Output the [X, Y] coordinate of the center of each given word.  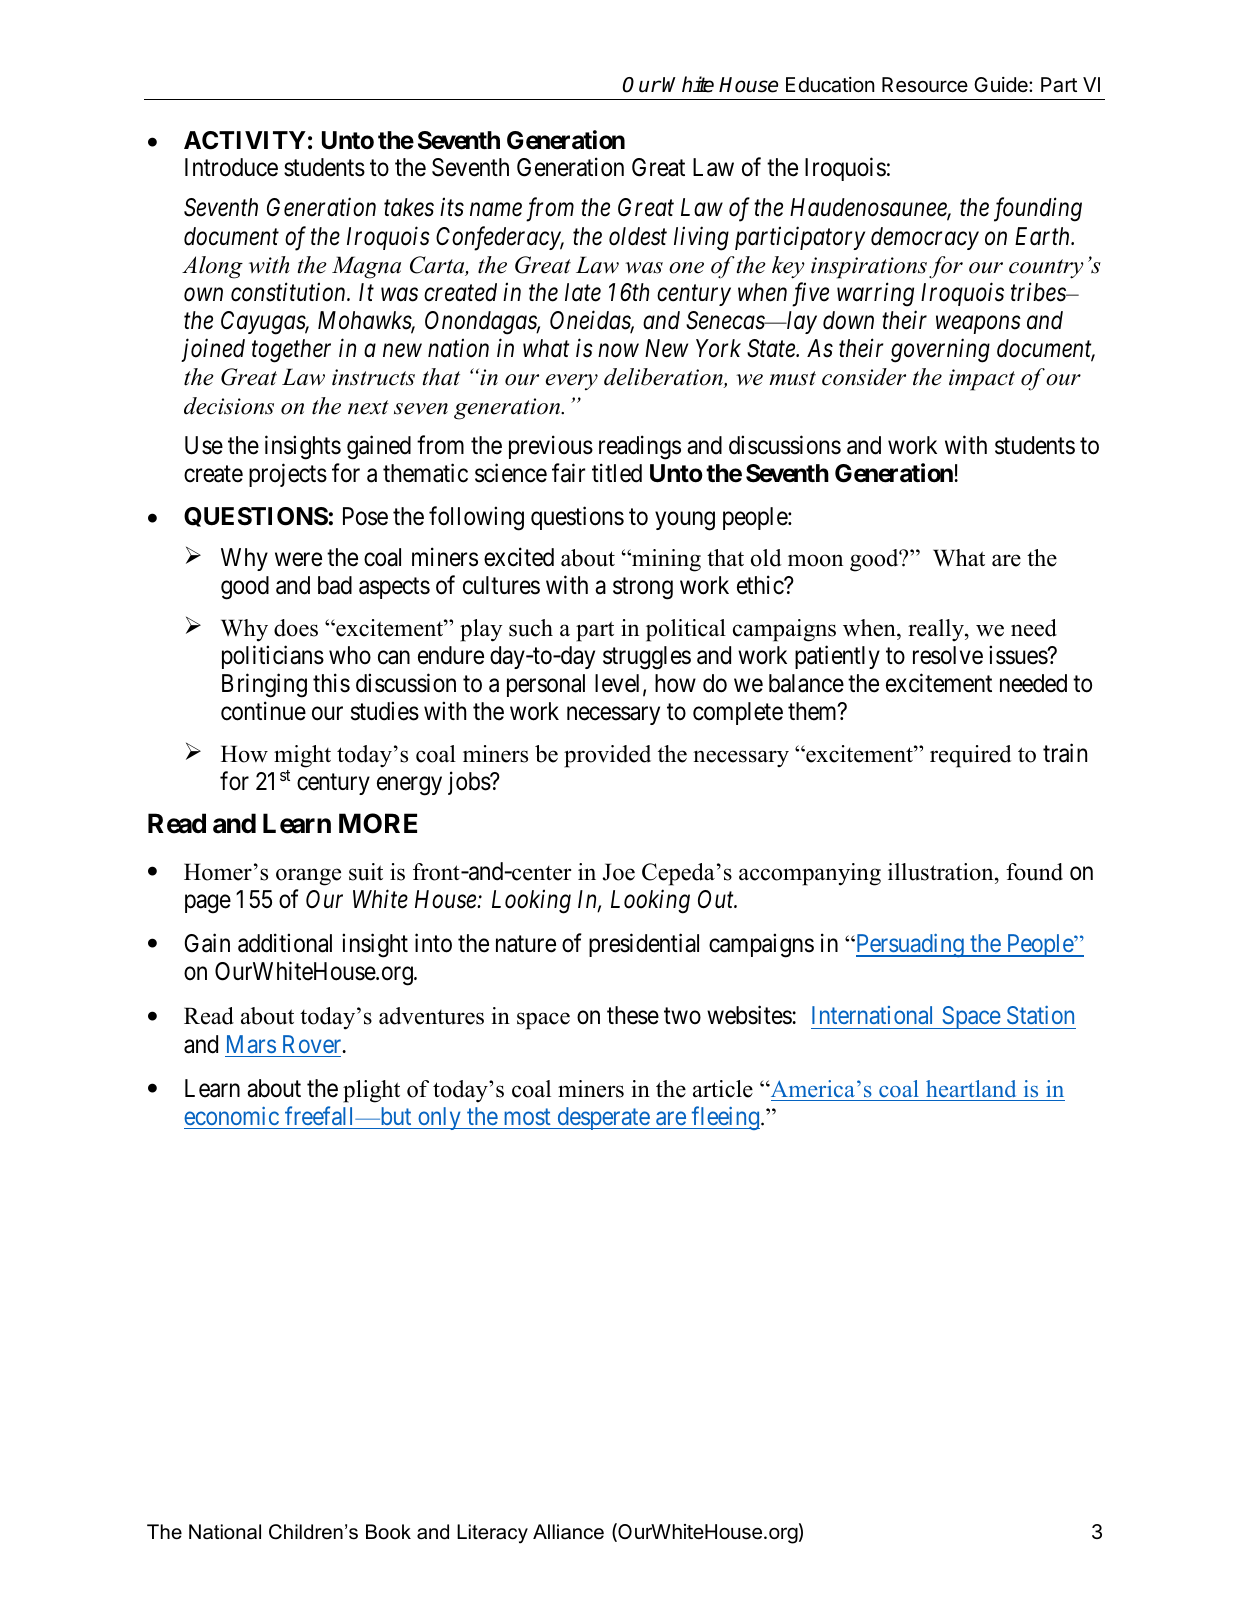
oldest [638, 236]
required [971, 756]
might [302, 756]
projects [288, 475]
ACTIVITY [245, 140]
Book [388, 1532]
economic [231, 1116]
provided [607, 756]
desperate [603, 1118]
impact [982, 380]
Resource [925, 85]
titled [617, 473]
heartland [971, 1089]
